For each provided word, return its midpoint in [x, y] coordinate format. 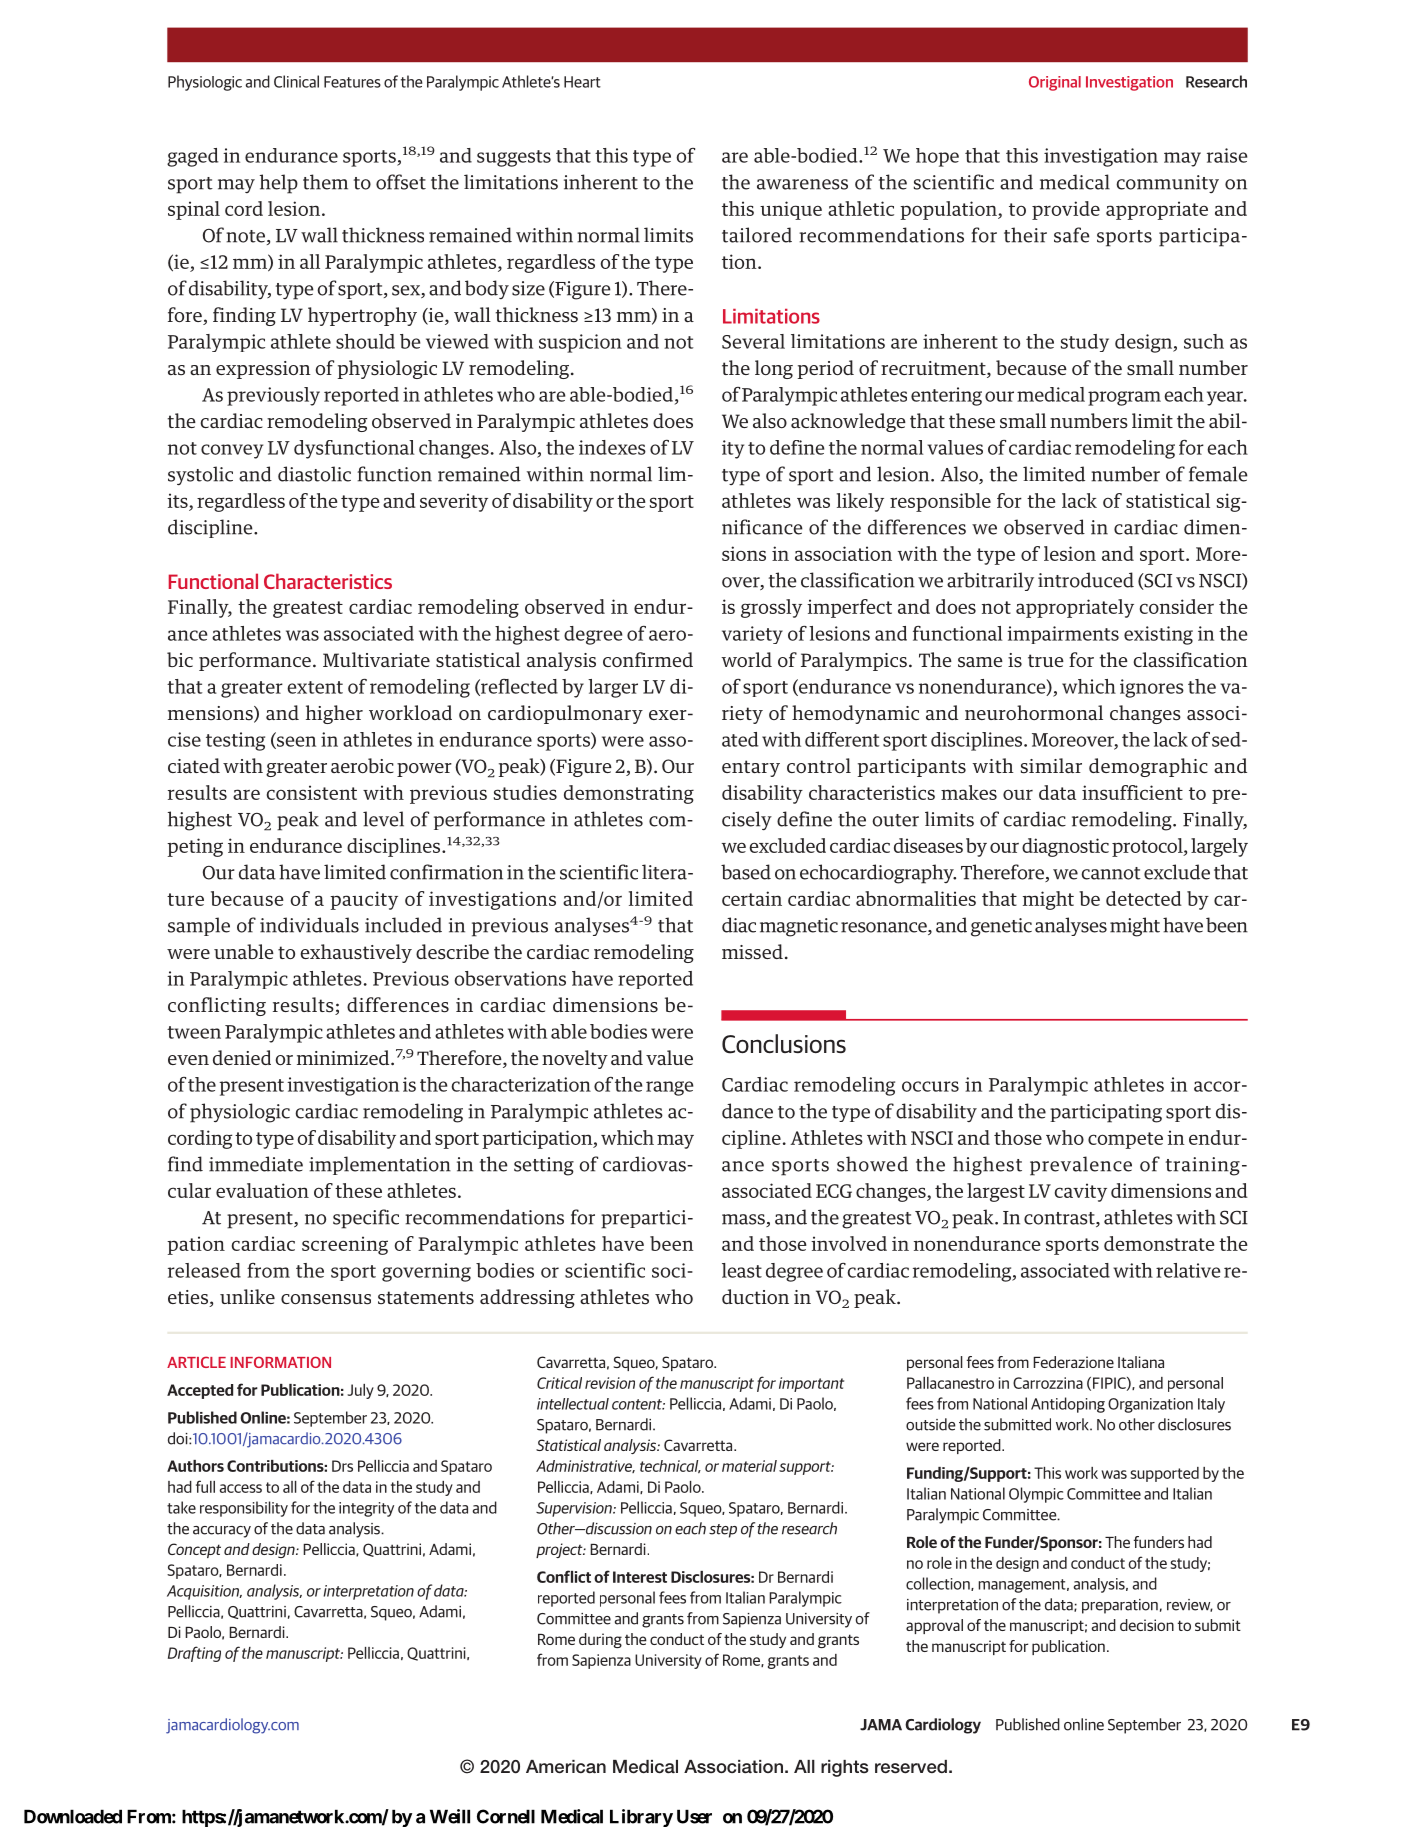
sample [199, 926]
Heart [582, 82]
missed [752, 952]
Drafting [194, 1654]
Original [1055, 83]
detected [1144, 898]
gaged [193, 157]
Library [641, 1818]
